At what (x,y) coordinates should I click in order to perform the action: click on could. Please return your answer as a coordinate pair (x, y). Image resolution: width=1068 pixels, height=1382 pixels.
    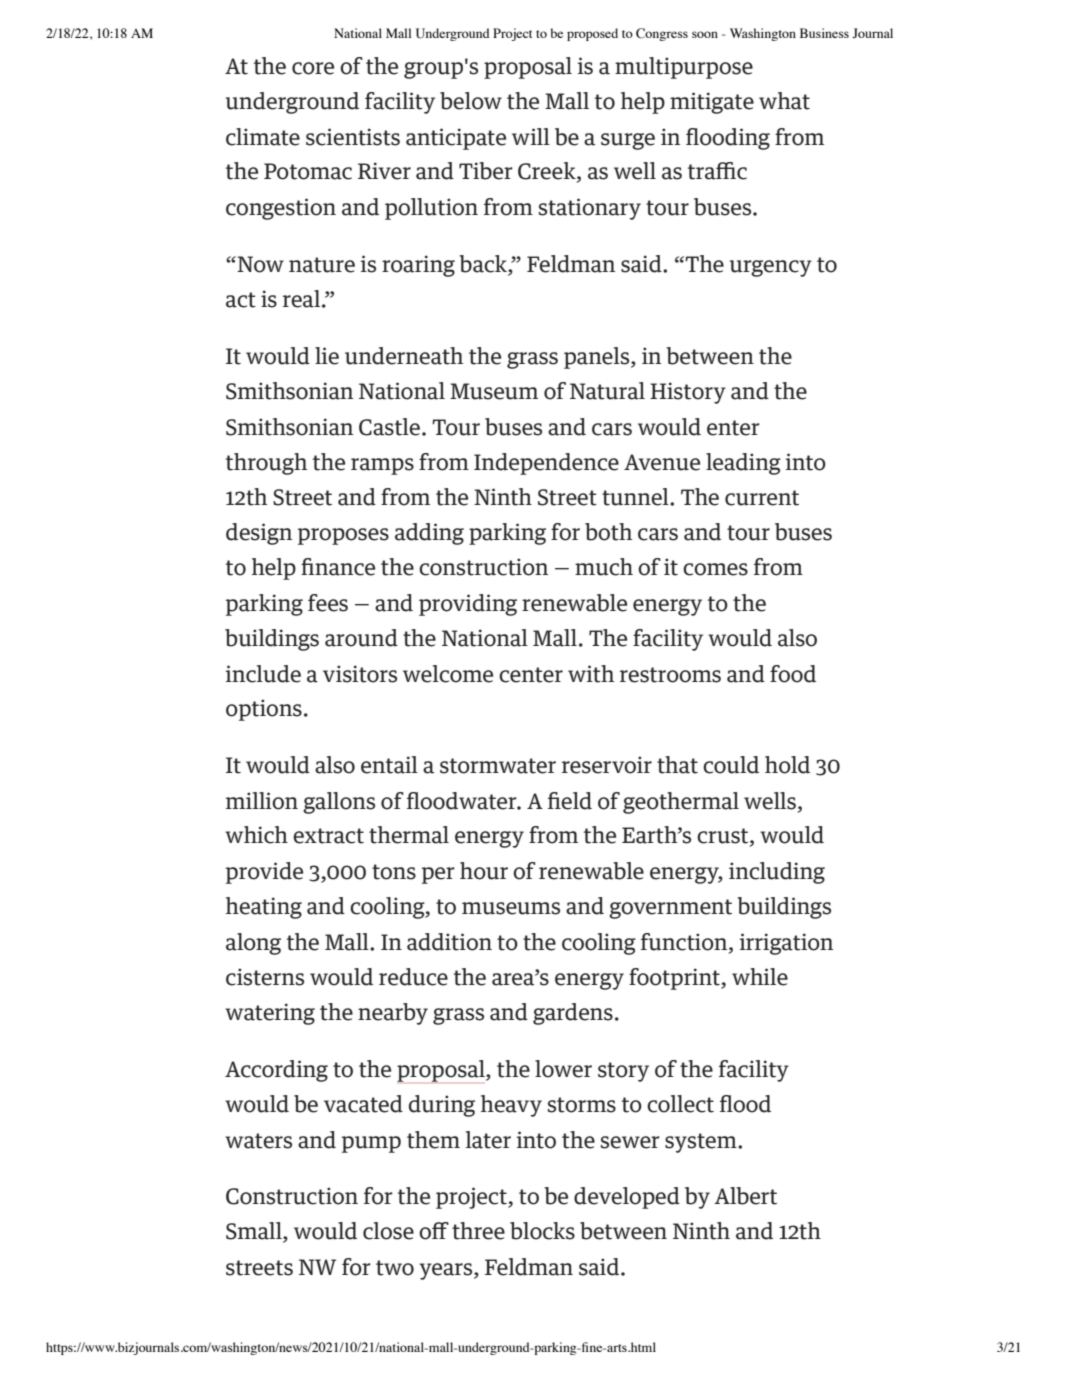
    Looking at the image, I should click on (731, 765).
